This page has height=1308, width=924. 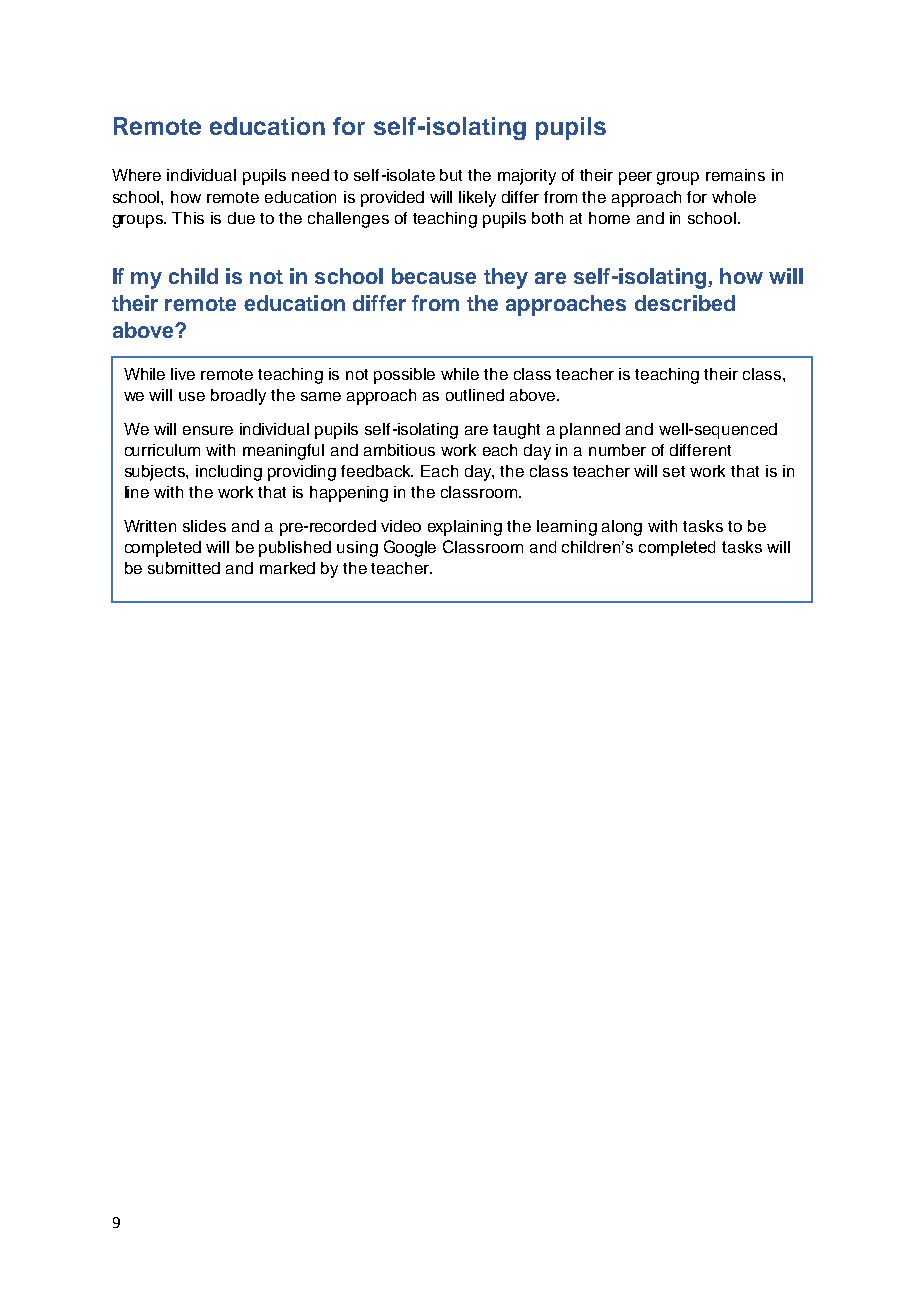 What do you see at coordinates (685, 303) in the page?
I see `described` at bounding box center [685, 303].
